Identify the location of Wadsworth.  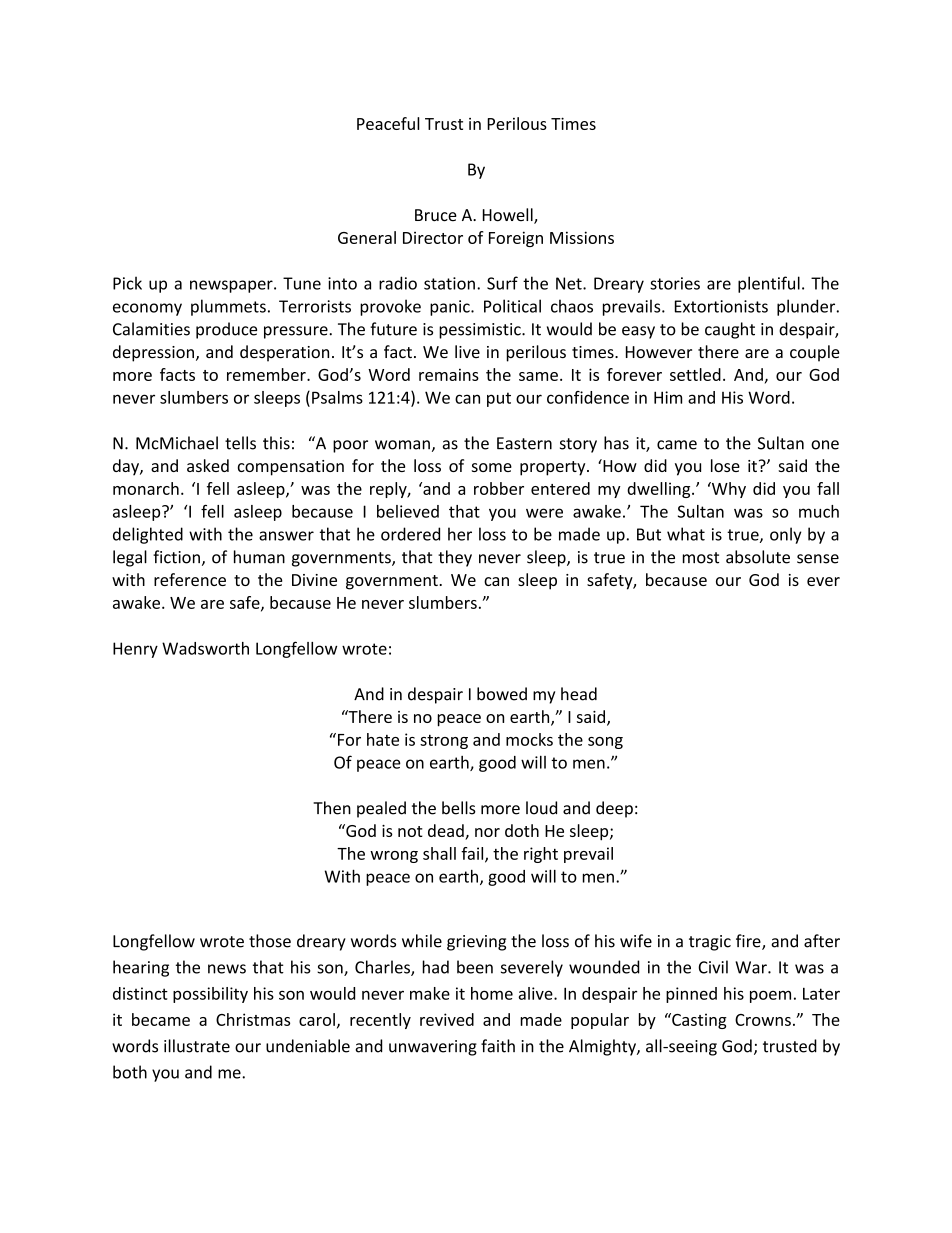
(205, 648).
